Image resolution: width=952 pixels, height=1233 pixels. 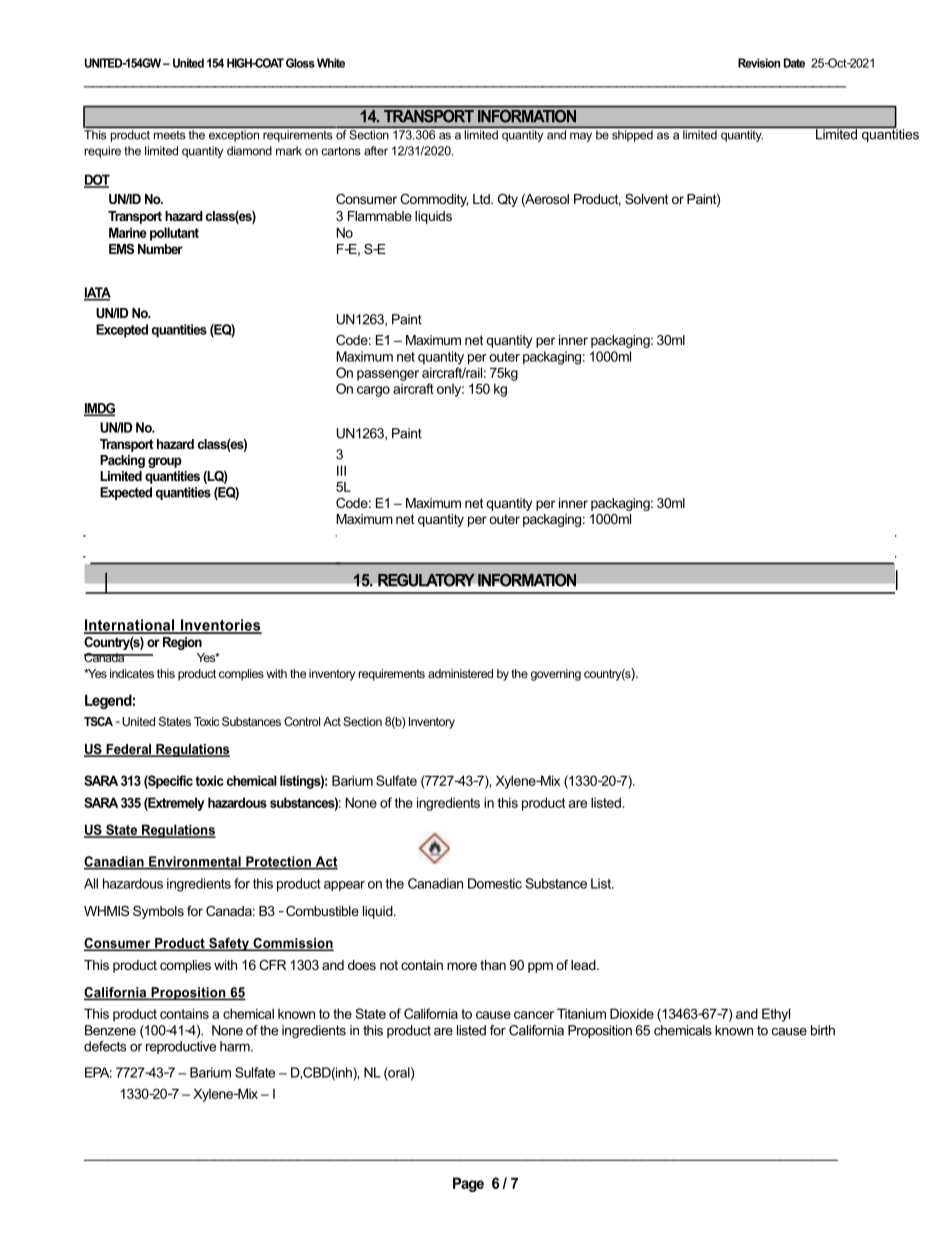 What do you see at coordinates (468, 1184) in the screenshot?
I see `Page` at bounding box center [468, 1184].
